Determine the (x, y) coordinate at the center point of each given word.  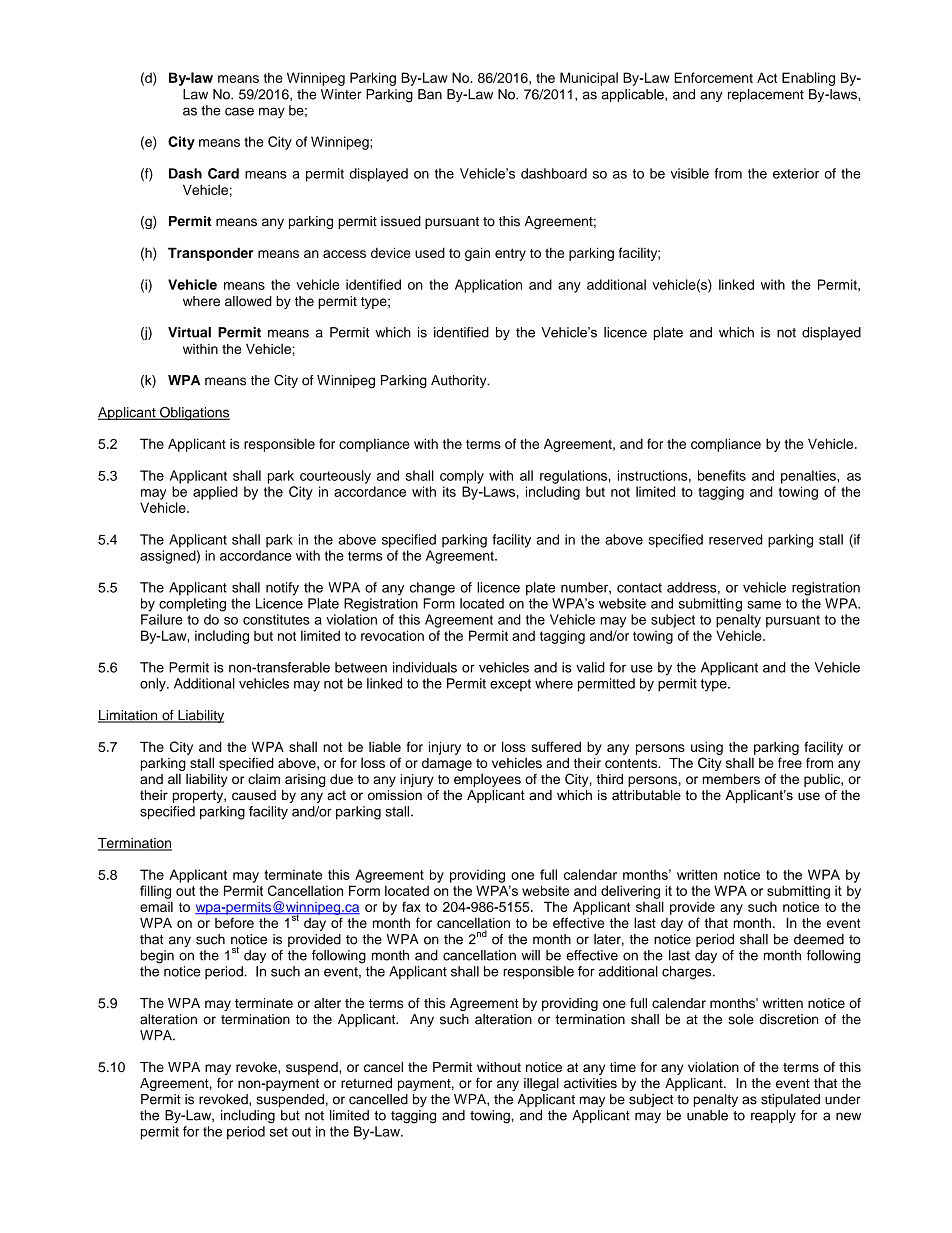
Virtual (189, 332)
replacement (766, 95)
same (764, 605)
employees (487, 780)
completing (192, 605)
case (239, 111)
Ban (430, 94)
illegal (541, 1084)
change (432, 589)
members (731, 779)
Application (488, 286)
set (279, 1132)
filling (155, 892)
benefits (722, 475)
